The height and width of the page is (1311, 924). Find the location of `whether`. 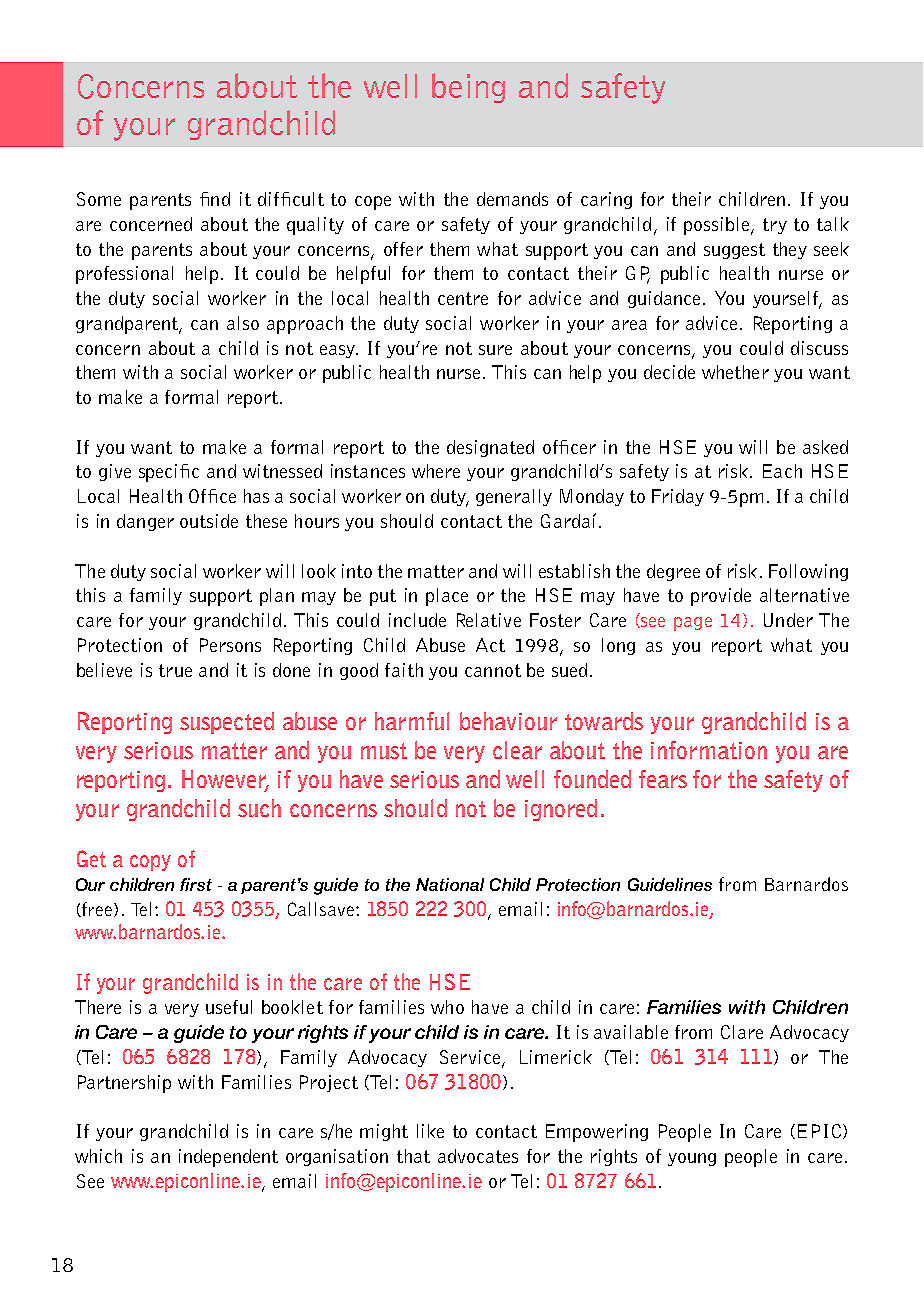

whether is located at coordinates (735, 372).
